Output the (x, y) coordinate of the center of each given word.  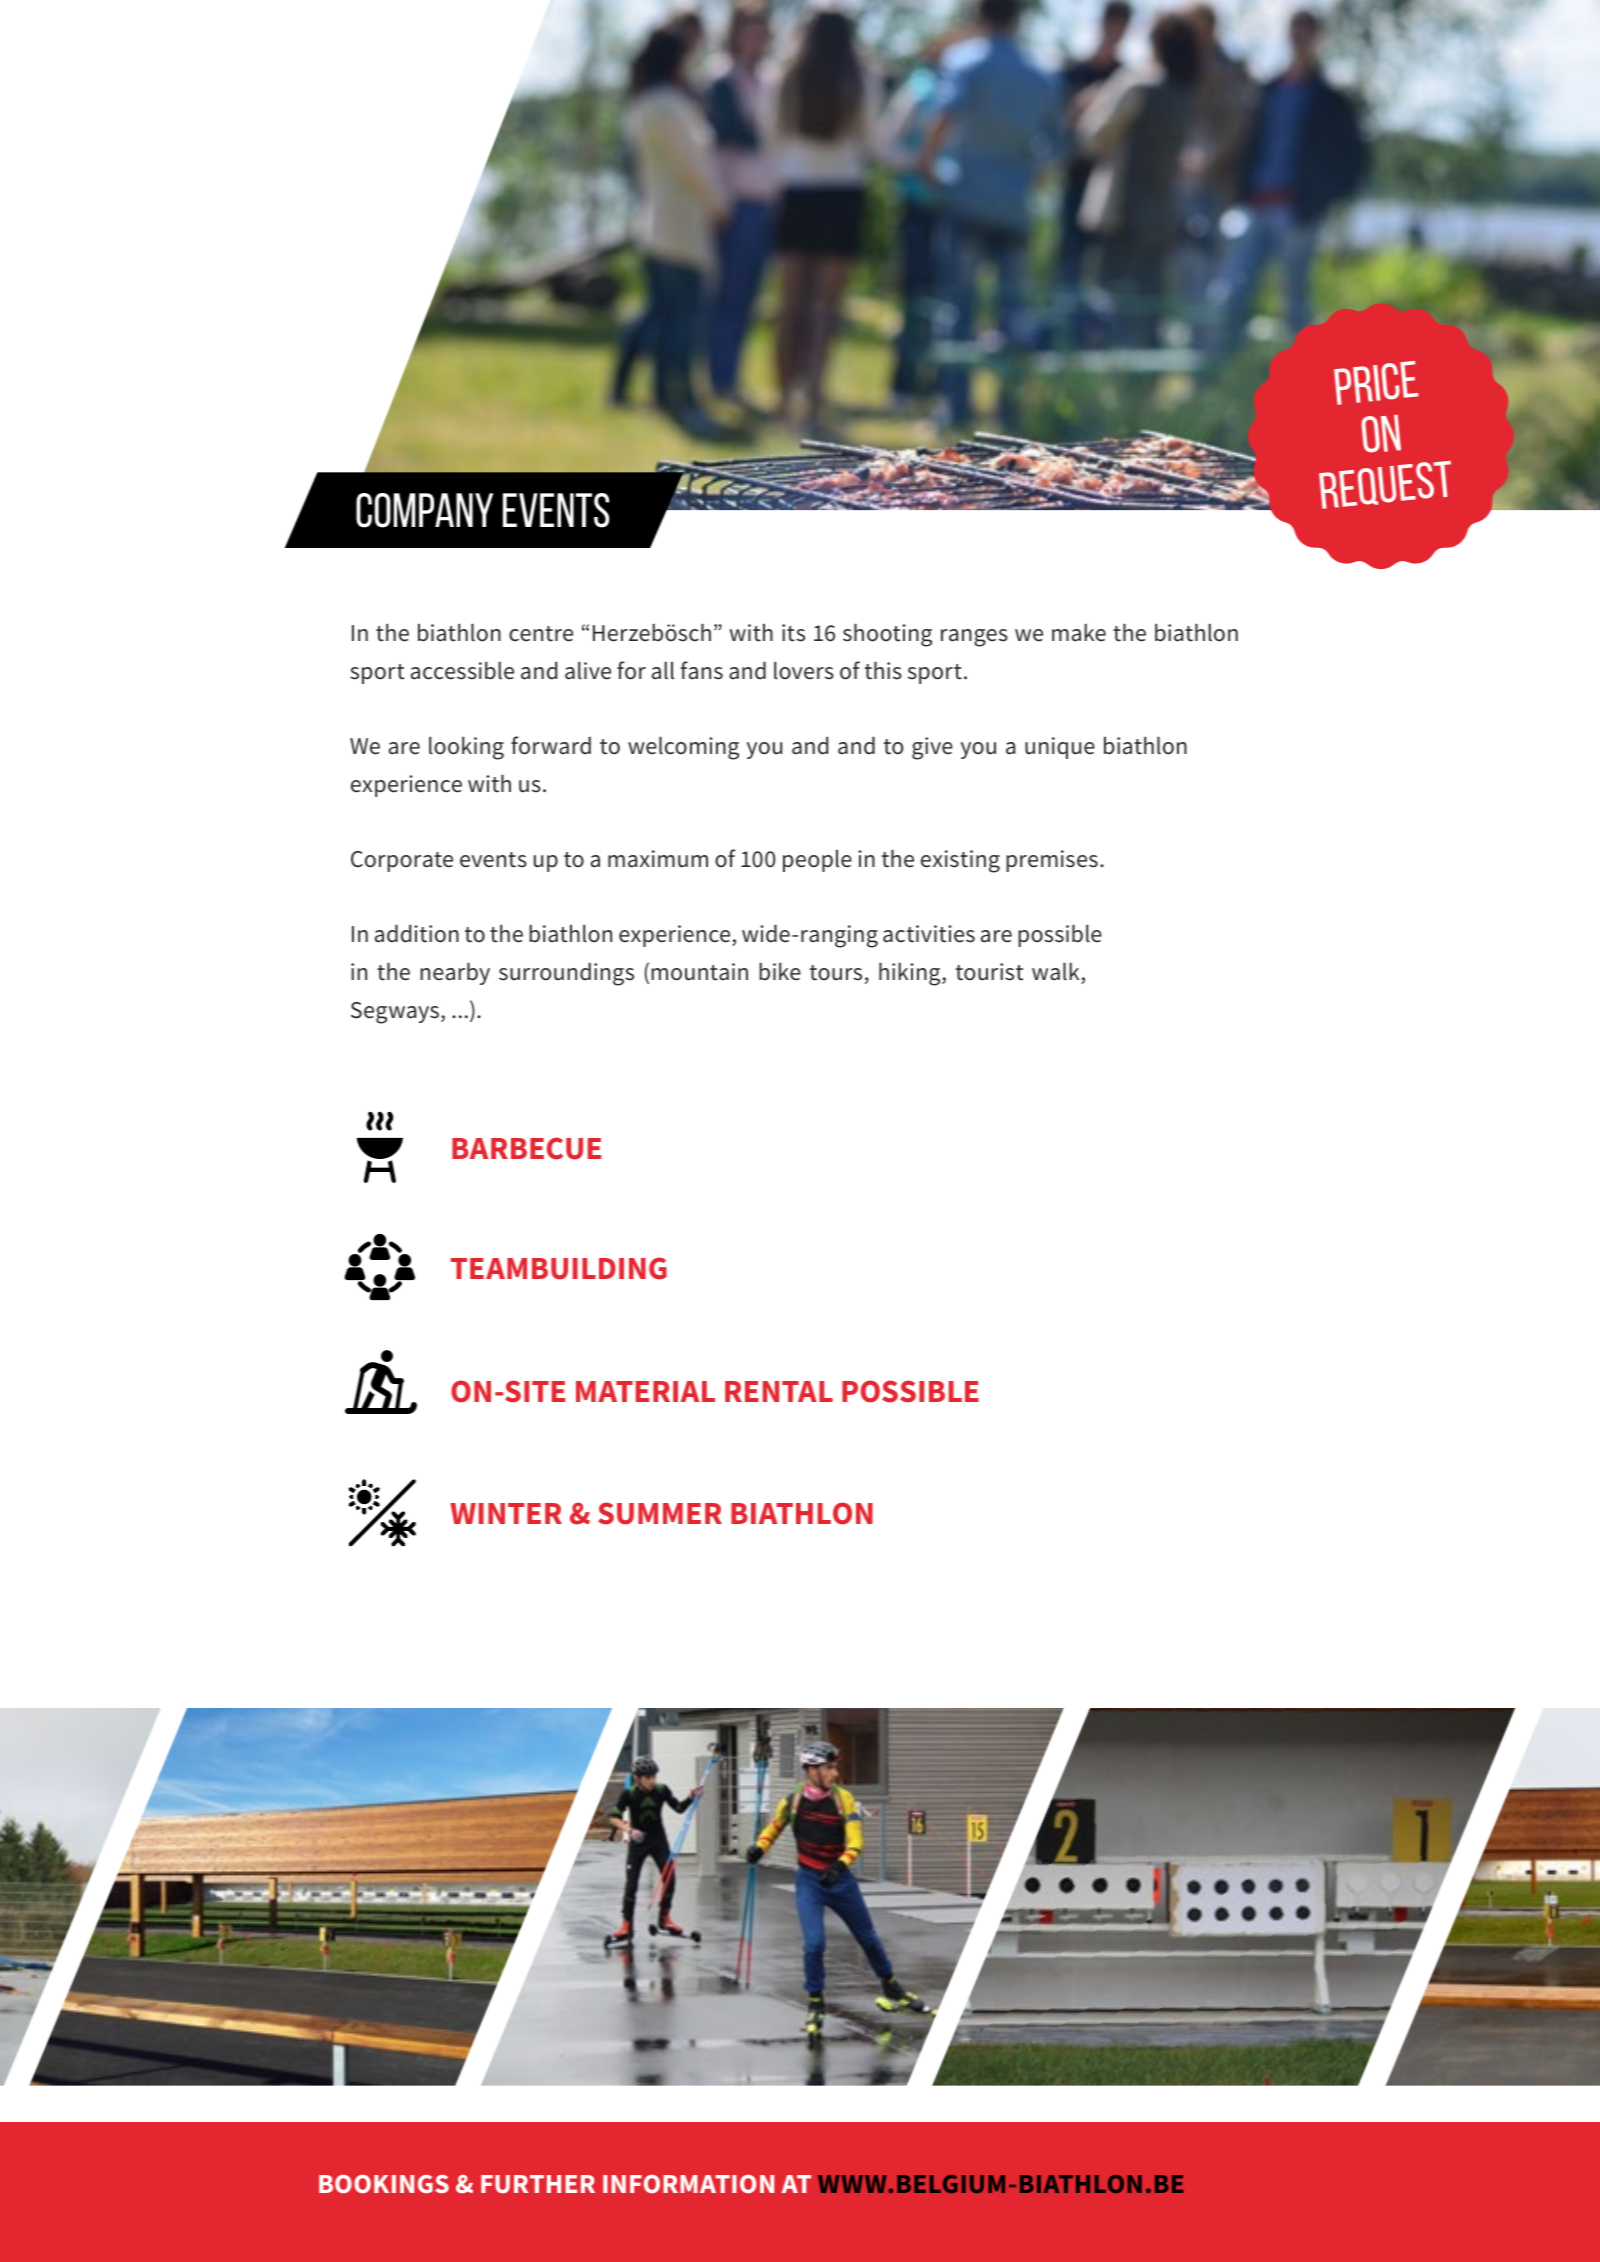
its (793, 633)
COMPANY (424, 510)
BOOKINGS (384, 2184)
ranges (974, 638)
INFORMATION (688, 2184)
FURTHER (538, 2184)
